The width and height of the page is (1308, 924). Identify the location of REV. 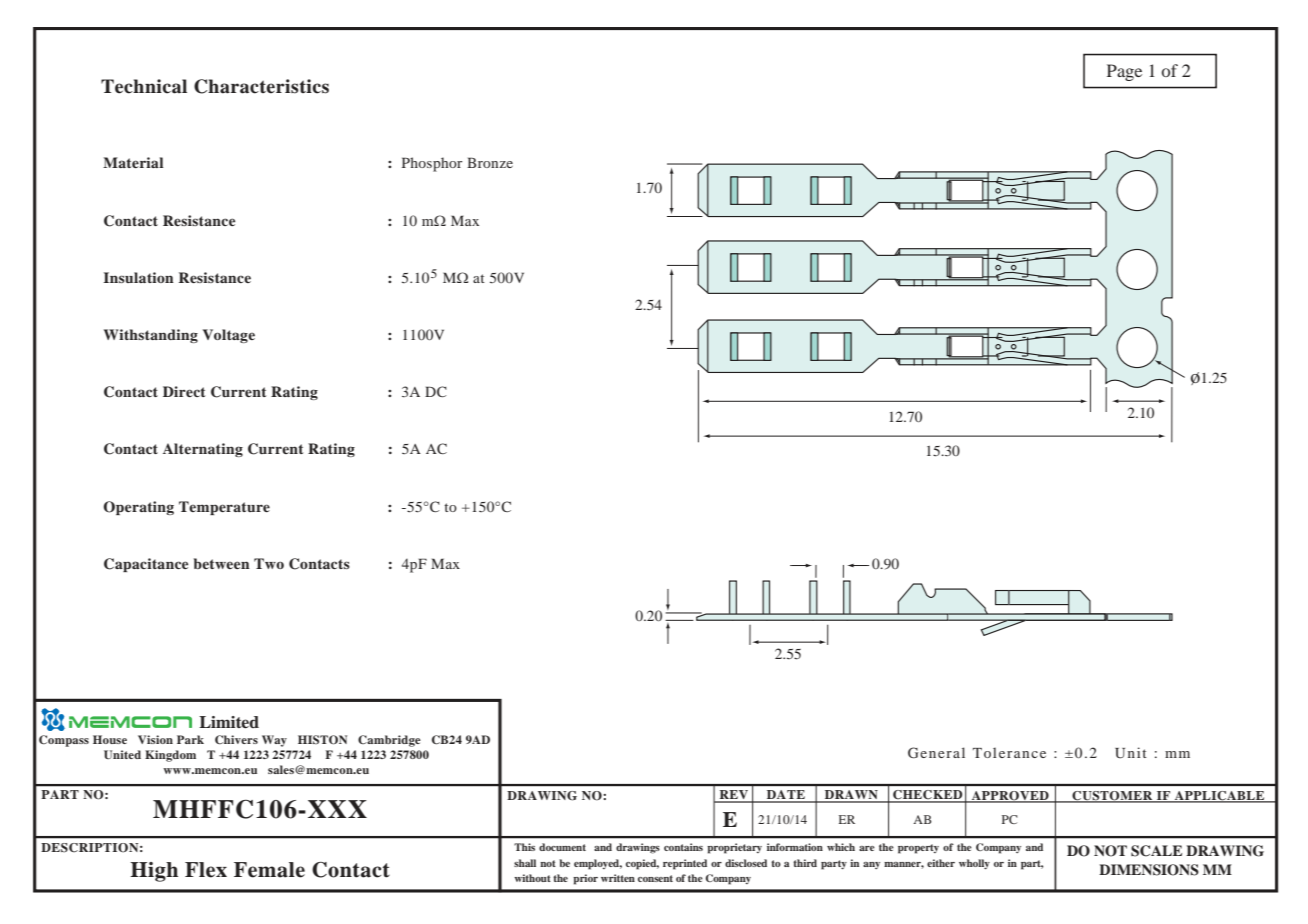
(734, 796).
